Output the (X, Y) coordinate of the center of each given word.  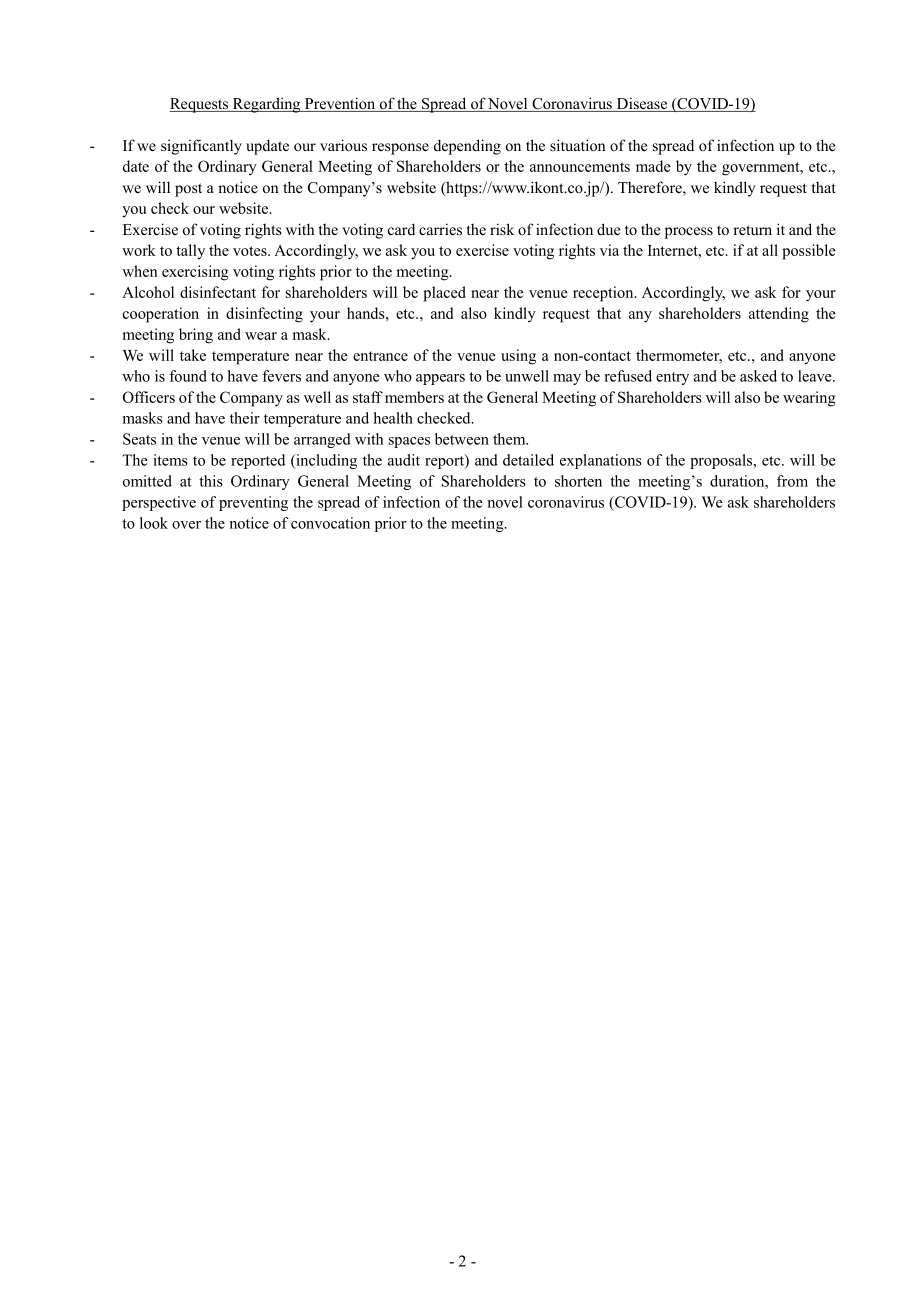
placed (444, 294)
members (414, 397)
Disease (641, 104)
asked (758, 376)
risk (502, 229)
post (188, 190)
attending (779, 315)
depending (467, 147)
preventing (253, 503)
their (245, 418)
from (792, 481)
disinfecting (264, 315)
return (752, 230)
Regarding (266, 105)
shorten (578, 481)
